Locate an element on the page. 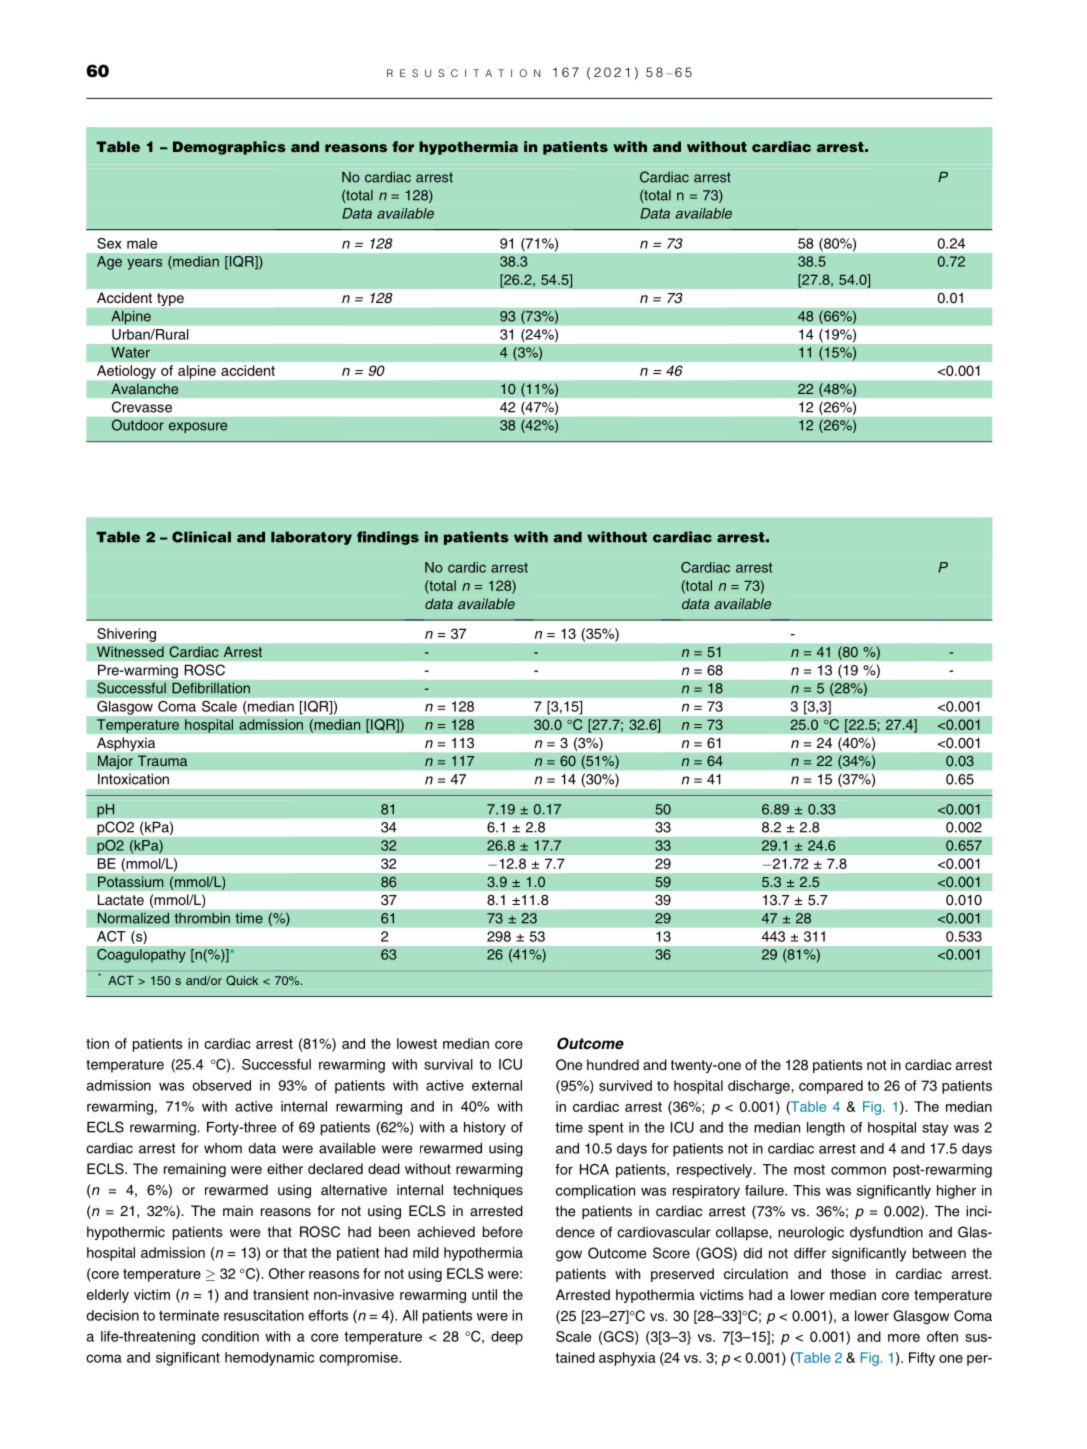  observed is located at coordinates (221, 1085).
